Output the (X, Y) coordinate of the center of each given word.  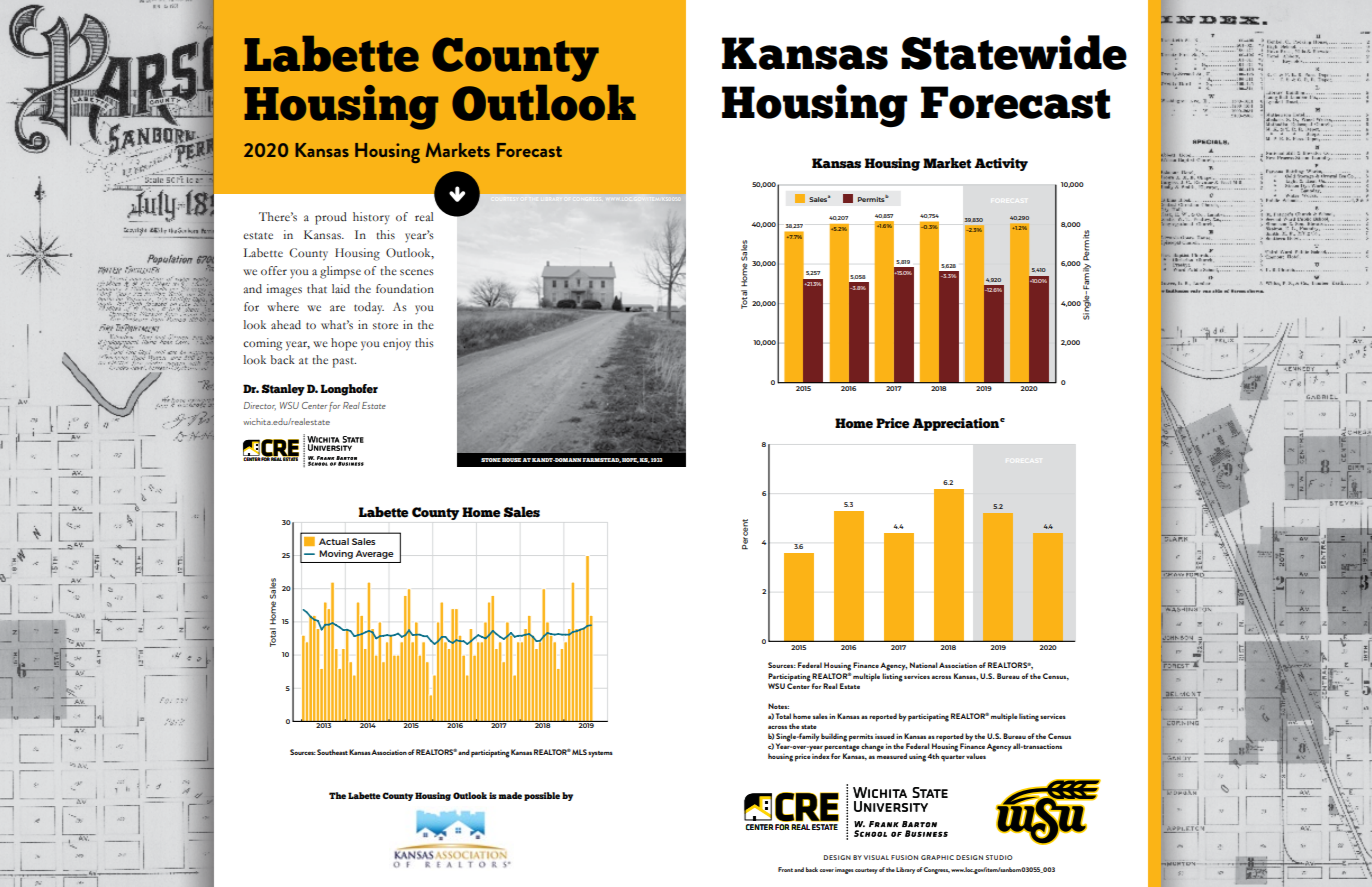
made (510, 795)
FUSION (904, 857)
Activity (1001, 164)
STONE (491, 460)
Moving (336, 554)
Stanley (283, 390)
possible (542, 796)
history (371, 218)
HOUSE (512, 460)
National (924, 665)
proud (331, 218)
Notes (778, 706)
